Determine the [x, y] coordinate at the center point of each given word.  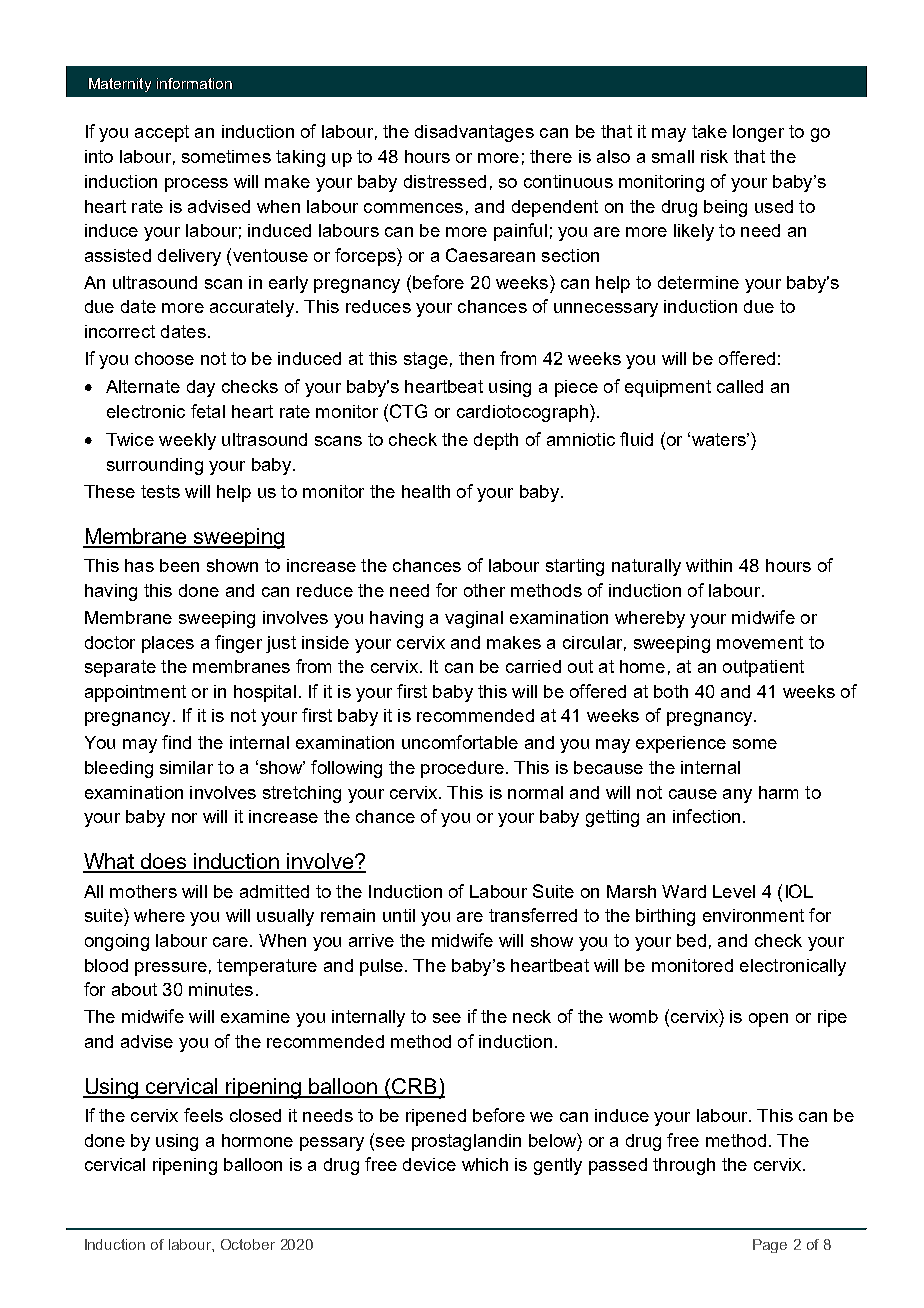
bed [691, 940]
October [248, 1244]
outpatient [763, 668]
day [201, 388]
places [168, 644]
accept [162, 133]
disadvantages [474, 133]
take [709, 131]
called [740, 386]
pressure [171, 969]
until [399, 915]
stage [426, 360]
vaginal [474, 619]
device [429, 1164]
